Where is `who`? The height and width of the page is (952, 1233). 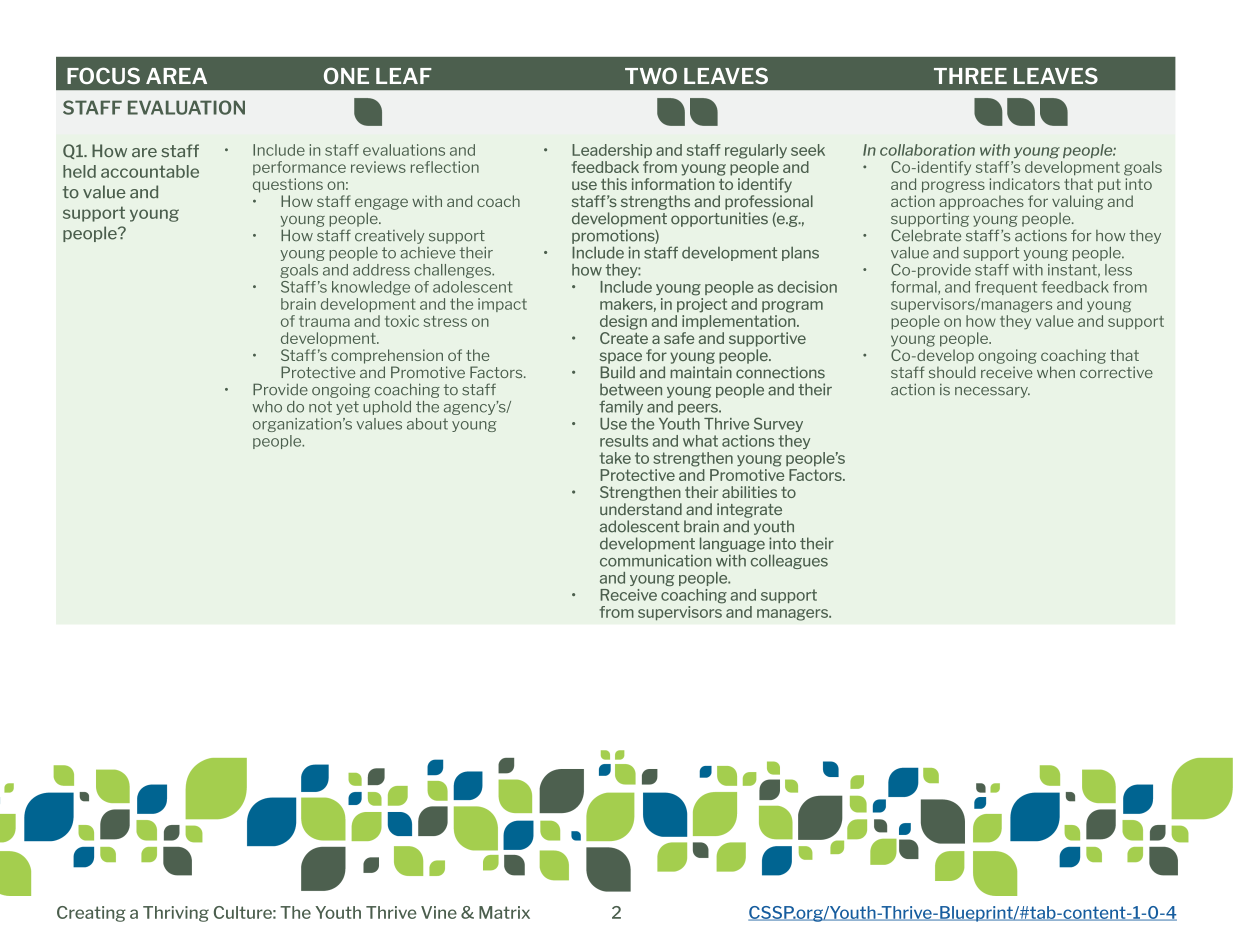 who is located at coordinates (267, 407).
